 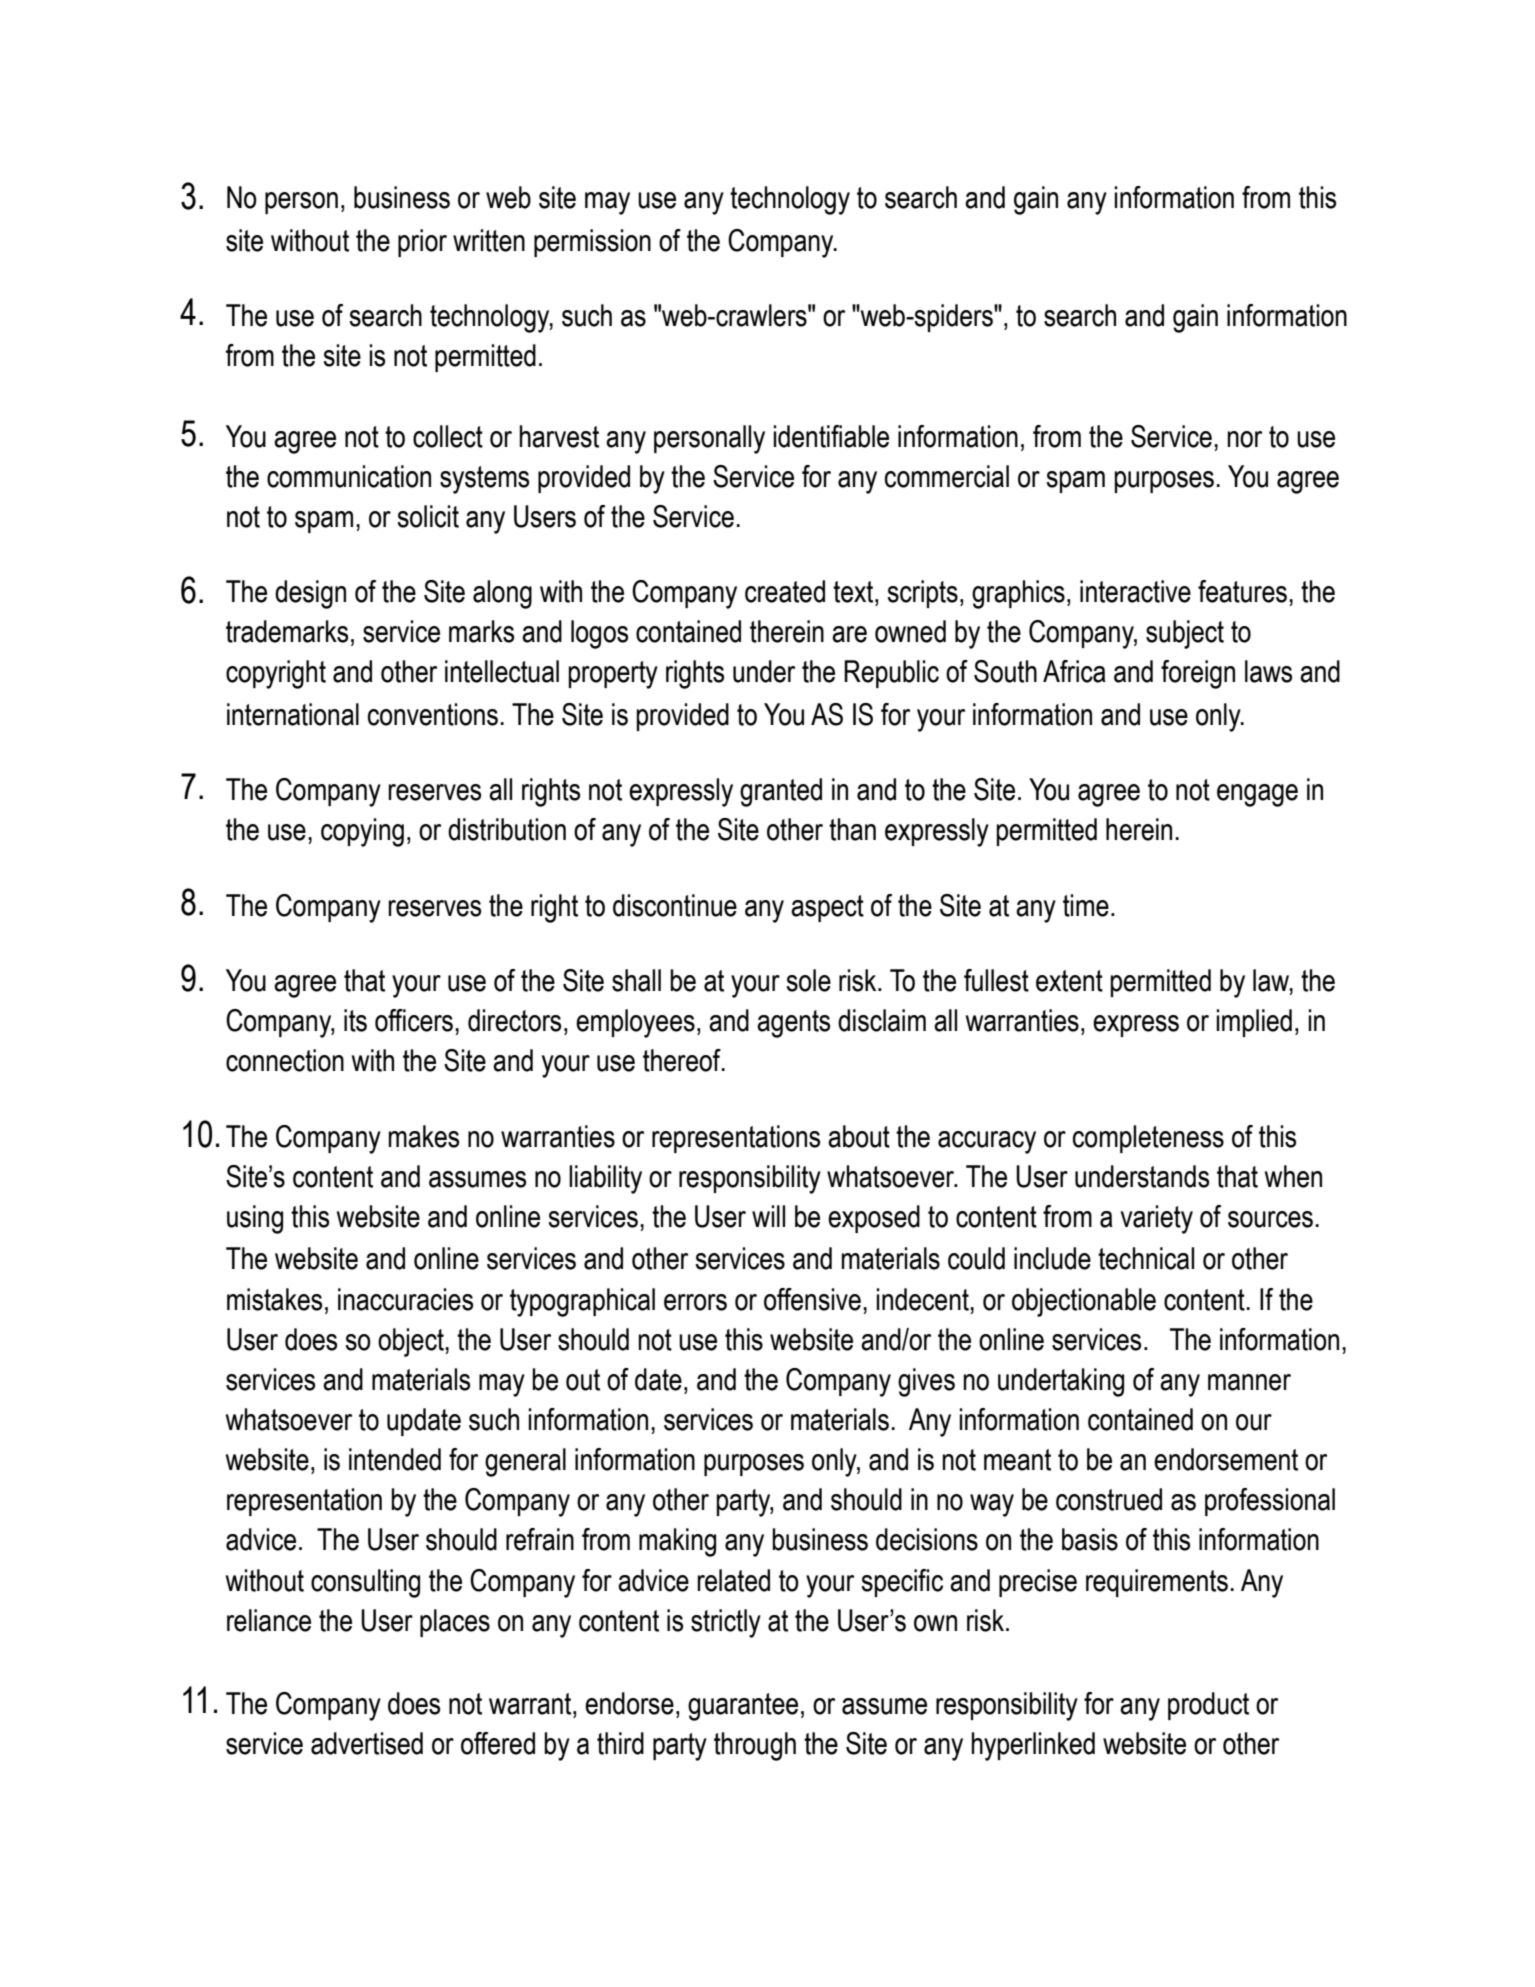 What do you see at coordinates (355, 1020) in the screenshot?
I see `its` at bounding box center [355, 1020].
